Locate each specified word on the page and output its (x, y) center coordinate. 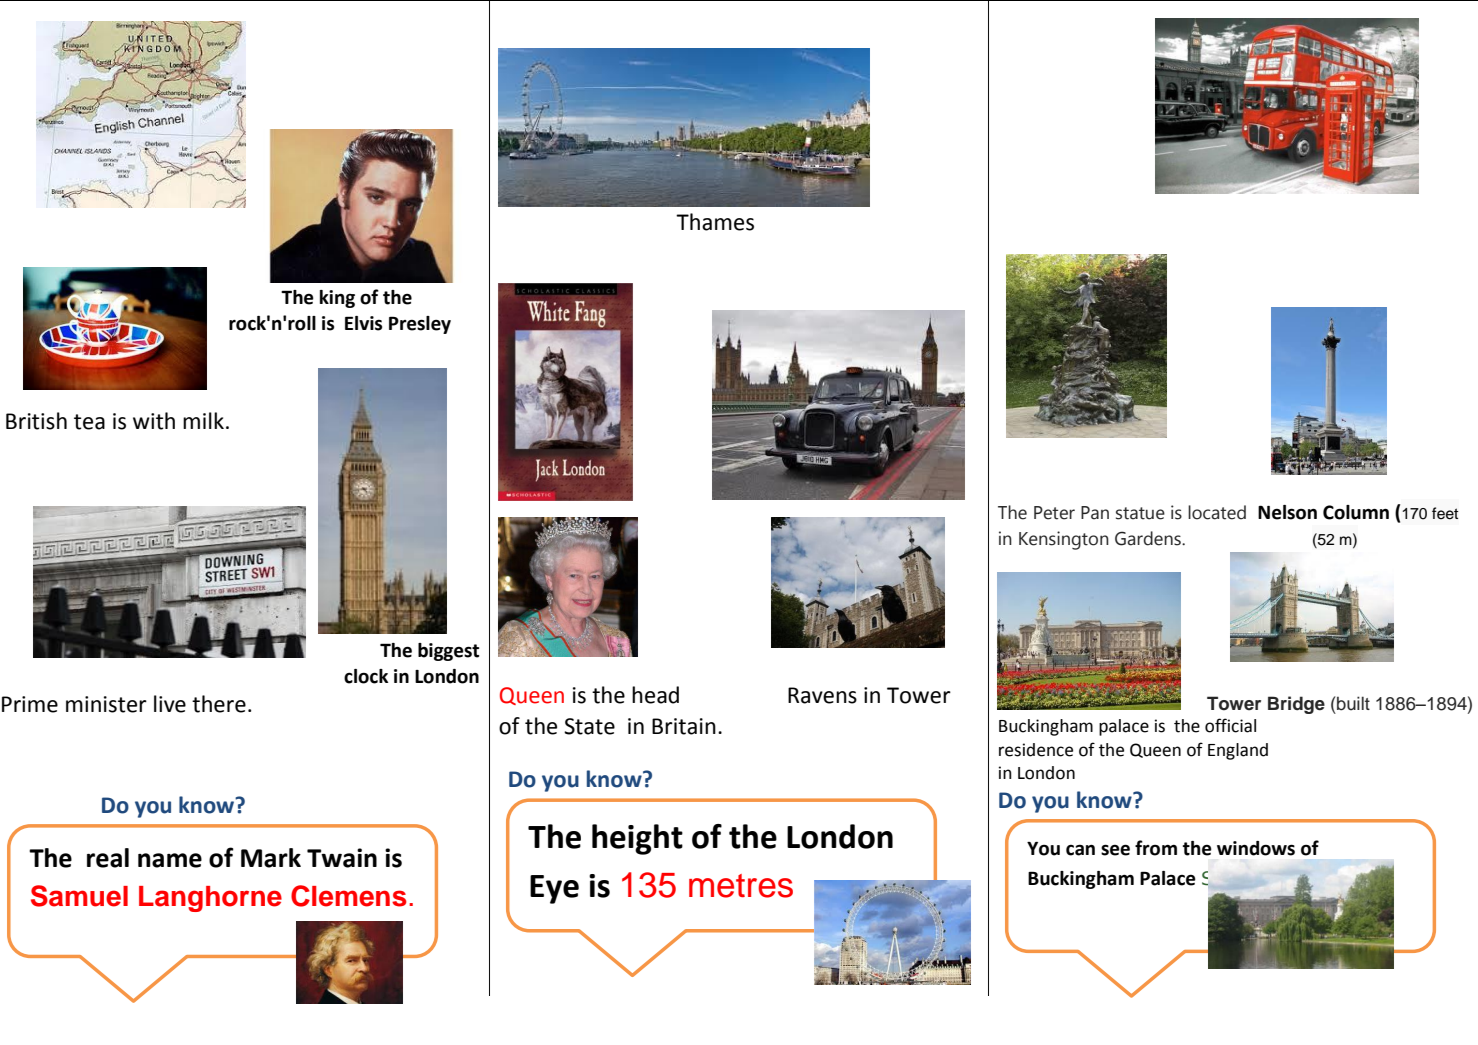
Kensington (1064, 540)
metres (741, 886)
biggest (448, 652)
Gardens (1149, 538)
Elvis (363, 323)
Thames (715, 222)
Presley (420, 325)
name (170, 860)
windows (1256, 848)
